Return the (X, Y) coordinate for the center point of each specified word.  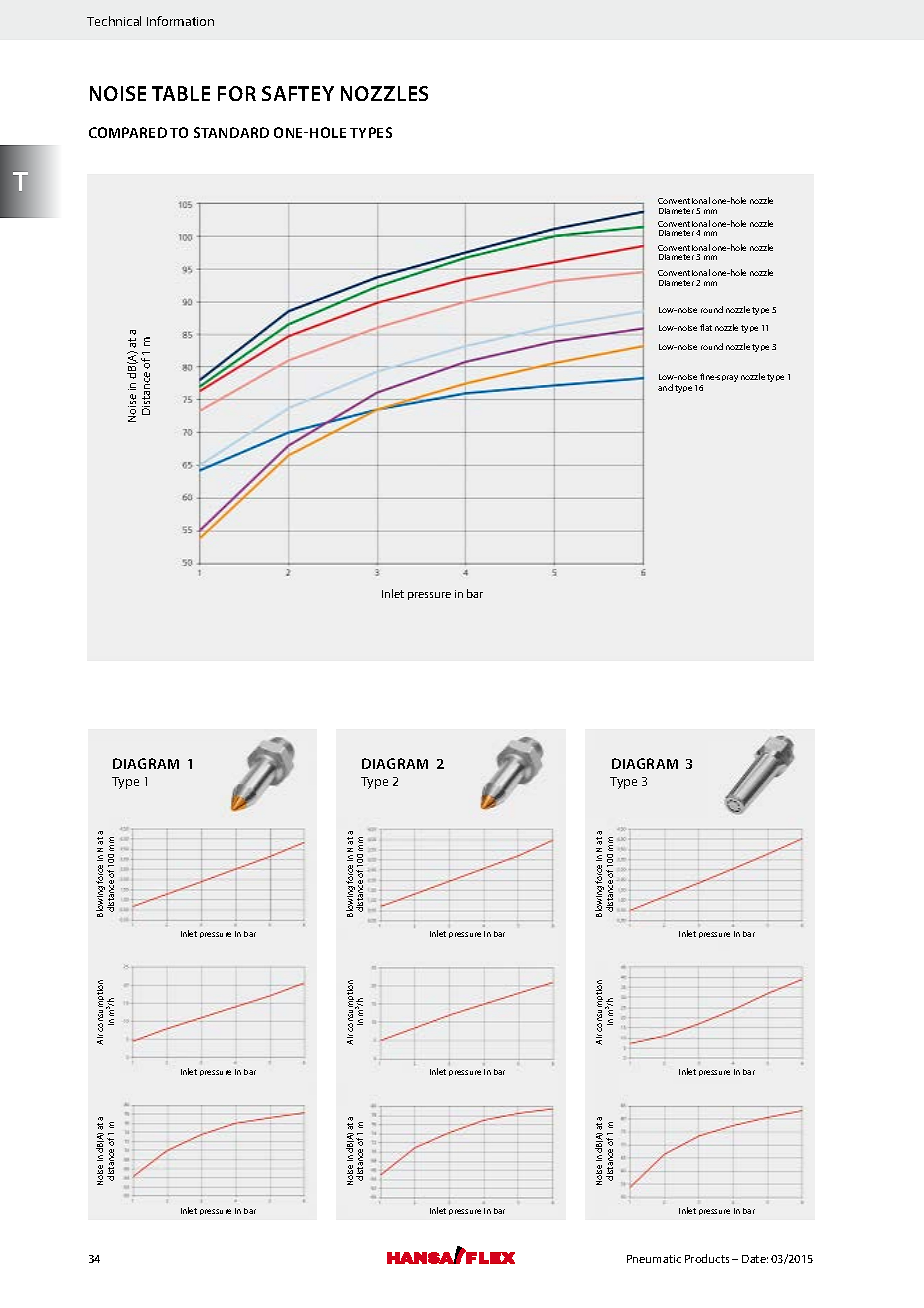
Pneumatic (654, 1259)
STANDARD (231, 132)
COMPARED (128, 132)
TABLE (181, 93)
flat (706, 327)
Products (707, 1258)
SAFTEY (298, 93)
